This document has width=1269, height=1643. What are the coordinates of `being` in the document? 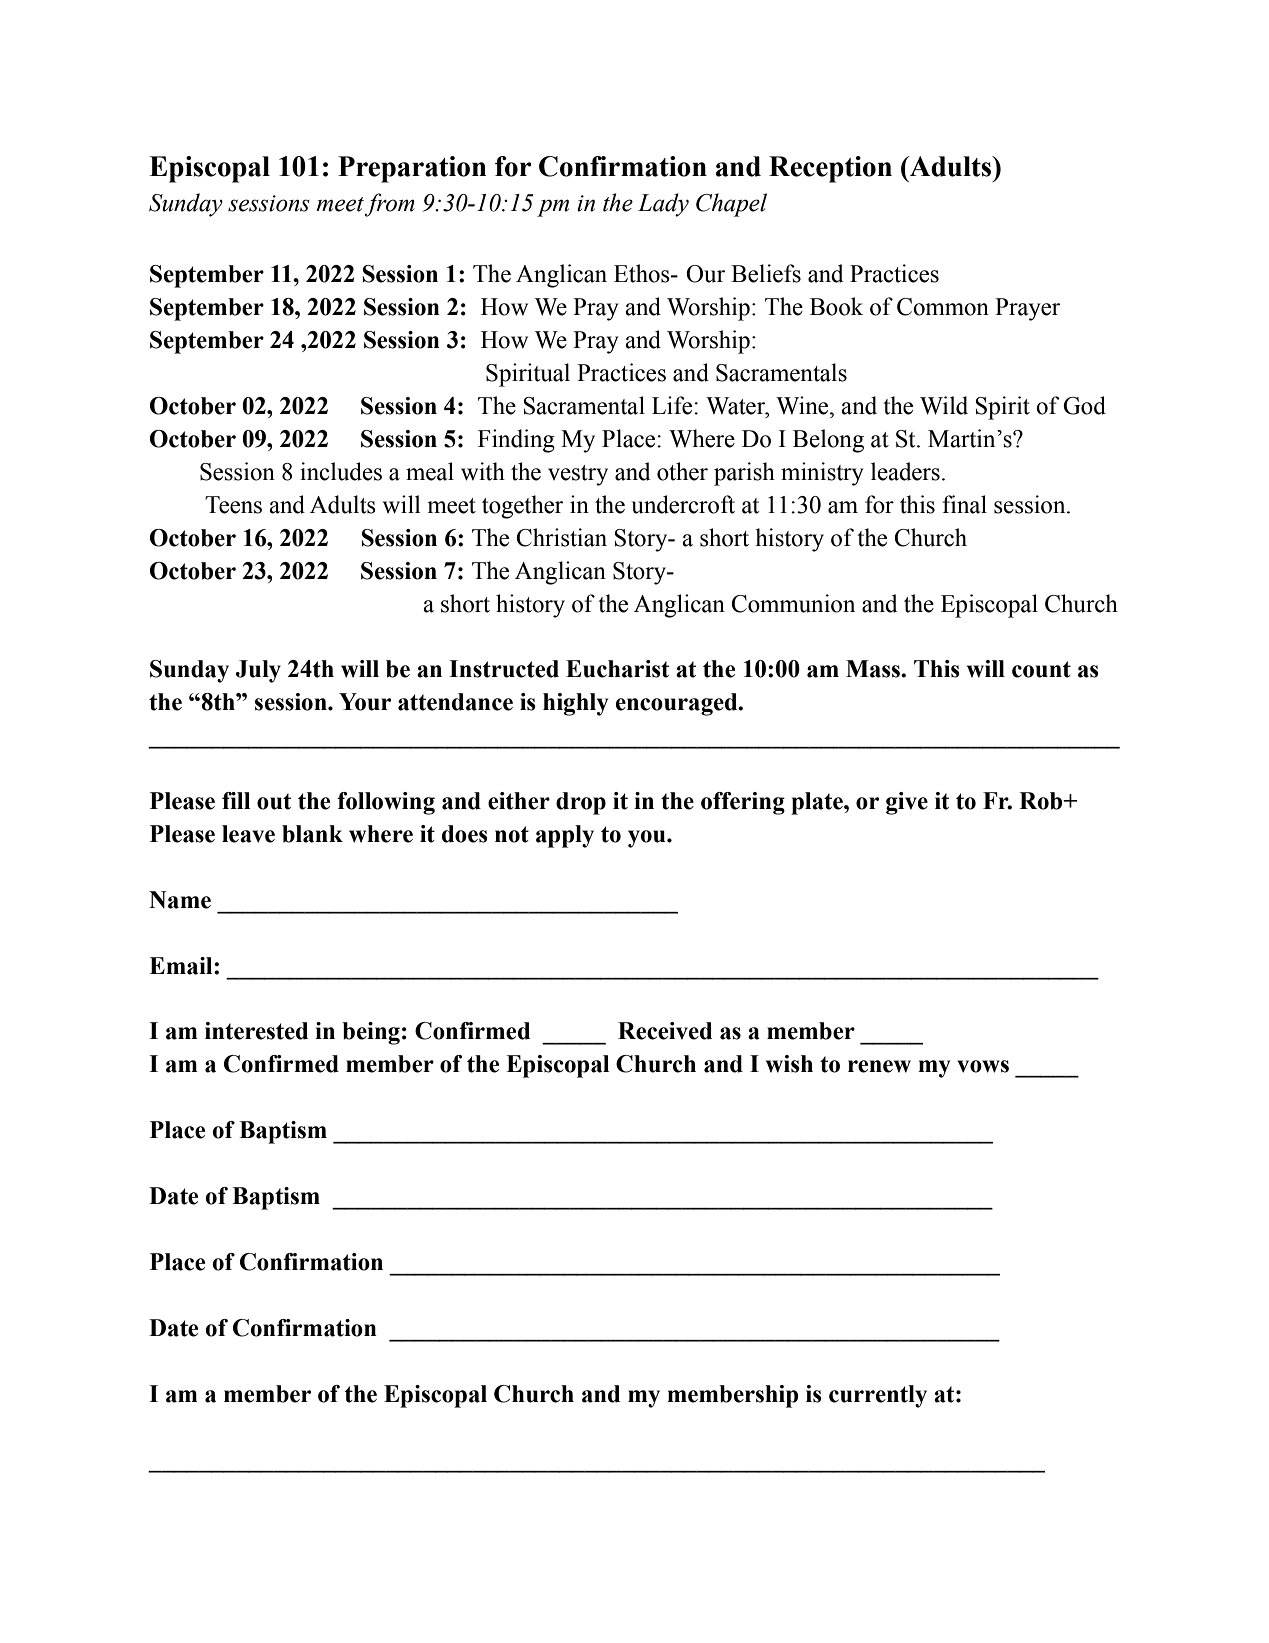 It's located at (371, 1033).
